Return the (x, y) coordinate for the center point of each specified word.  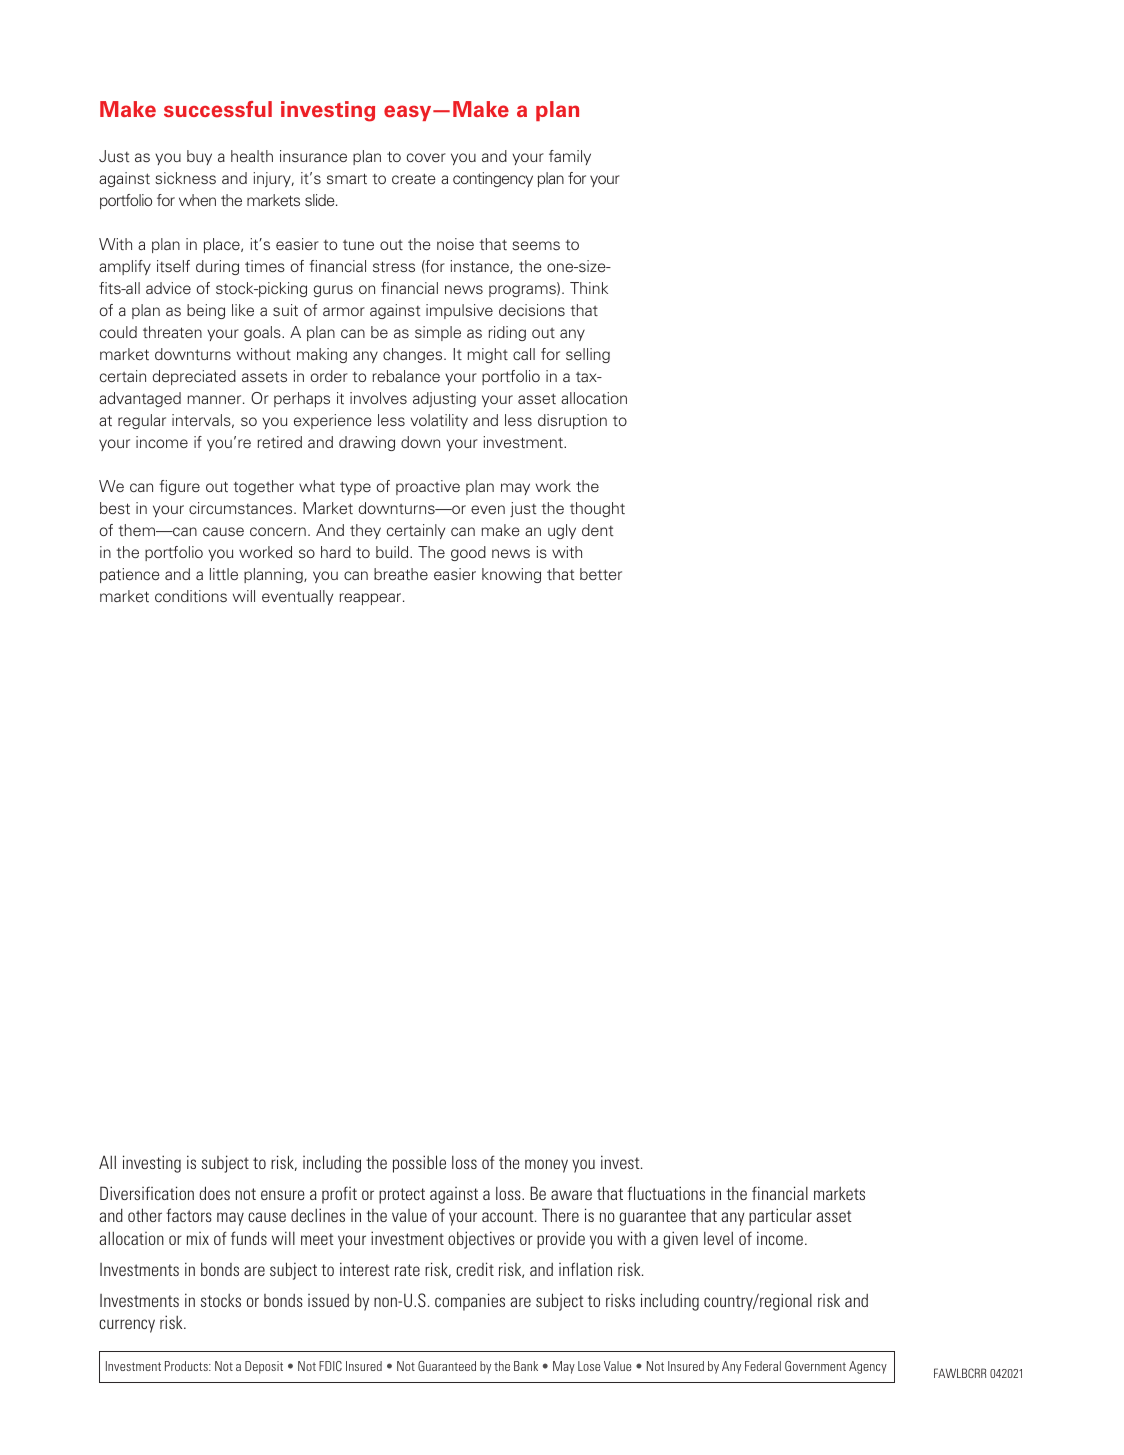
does (214, 1193)
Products (187, 1366)
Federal (763, 1366)
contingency (493, 179)
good (468, 553)
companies (470, 1302)
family (570, 157)
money (546, 1166)
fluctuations (666, 1193)
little (224, 574)
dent (597, 530)
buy (199, 157)
